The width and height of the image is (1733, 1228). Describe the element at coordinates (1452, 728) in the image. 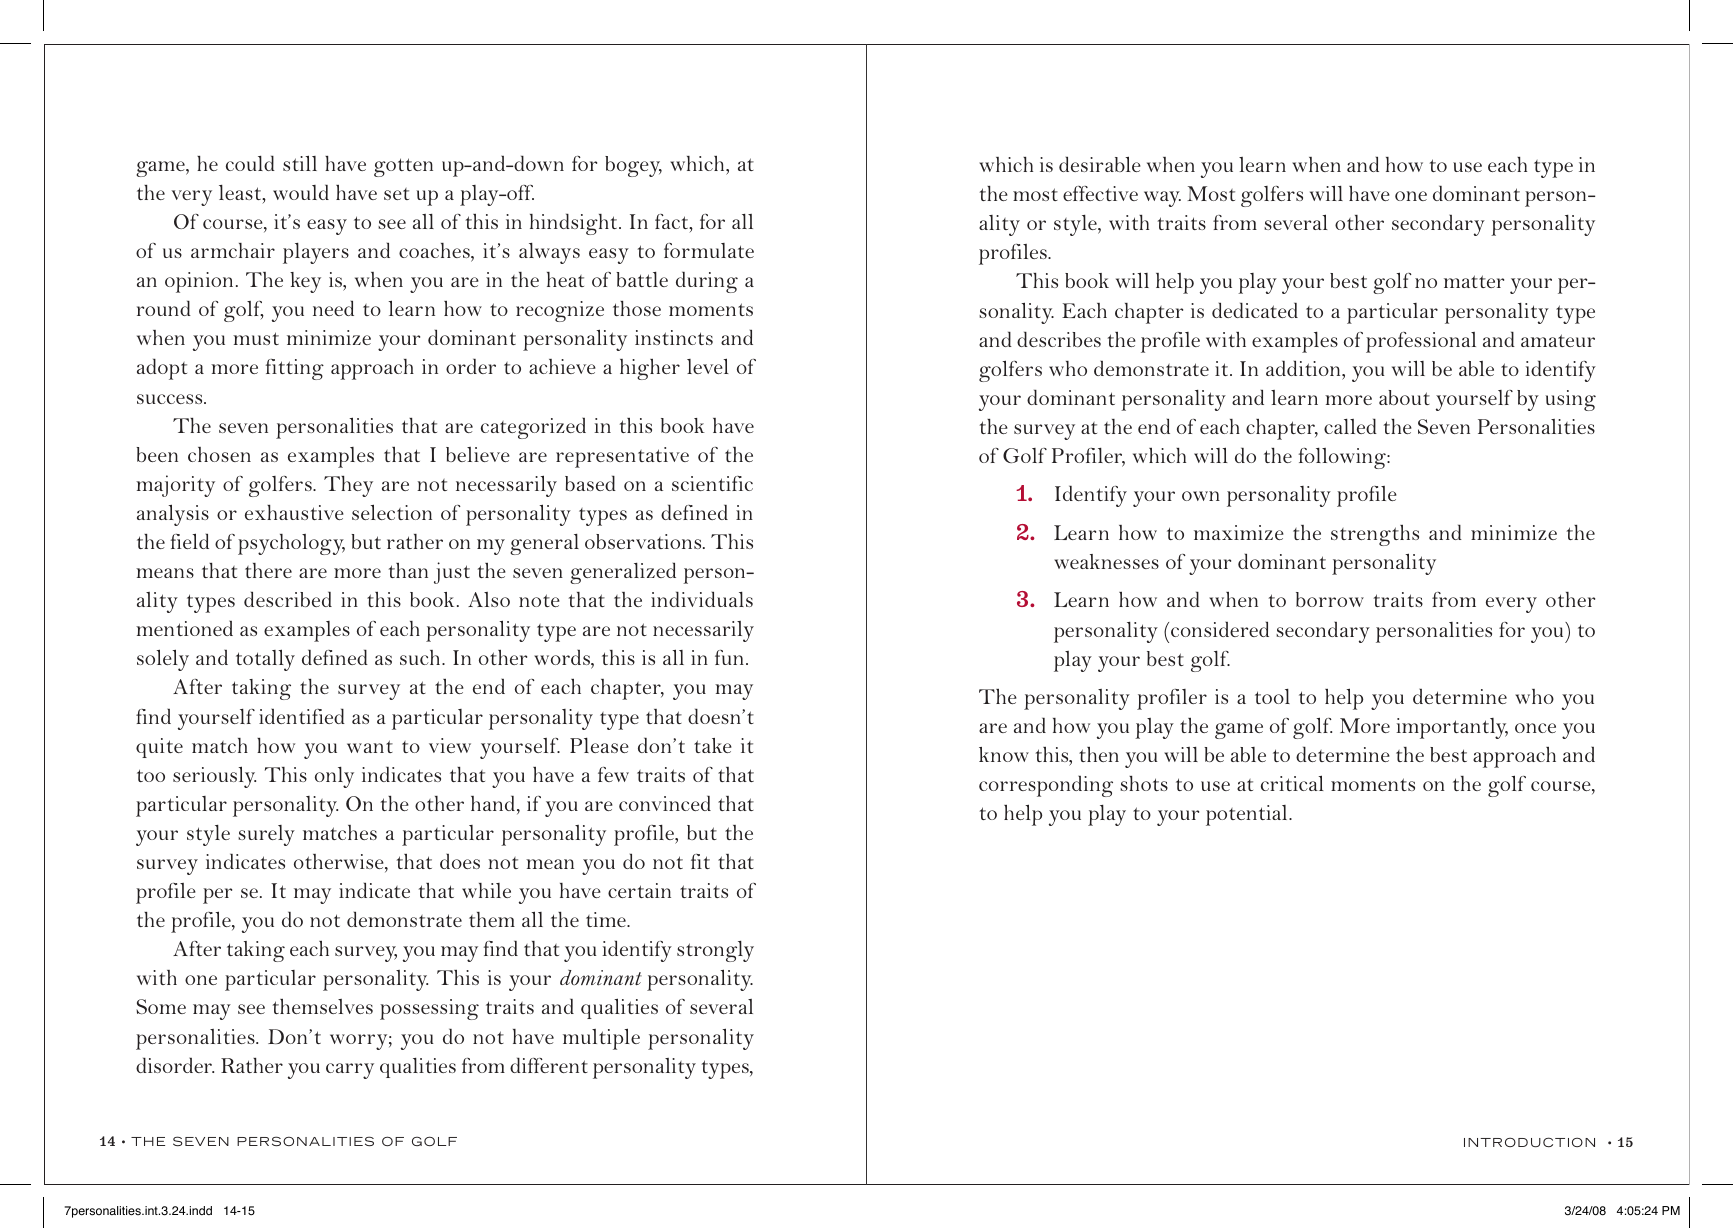

I see `importantly` at that location.
